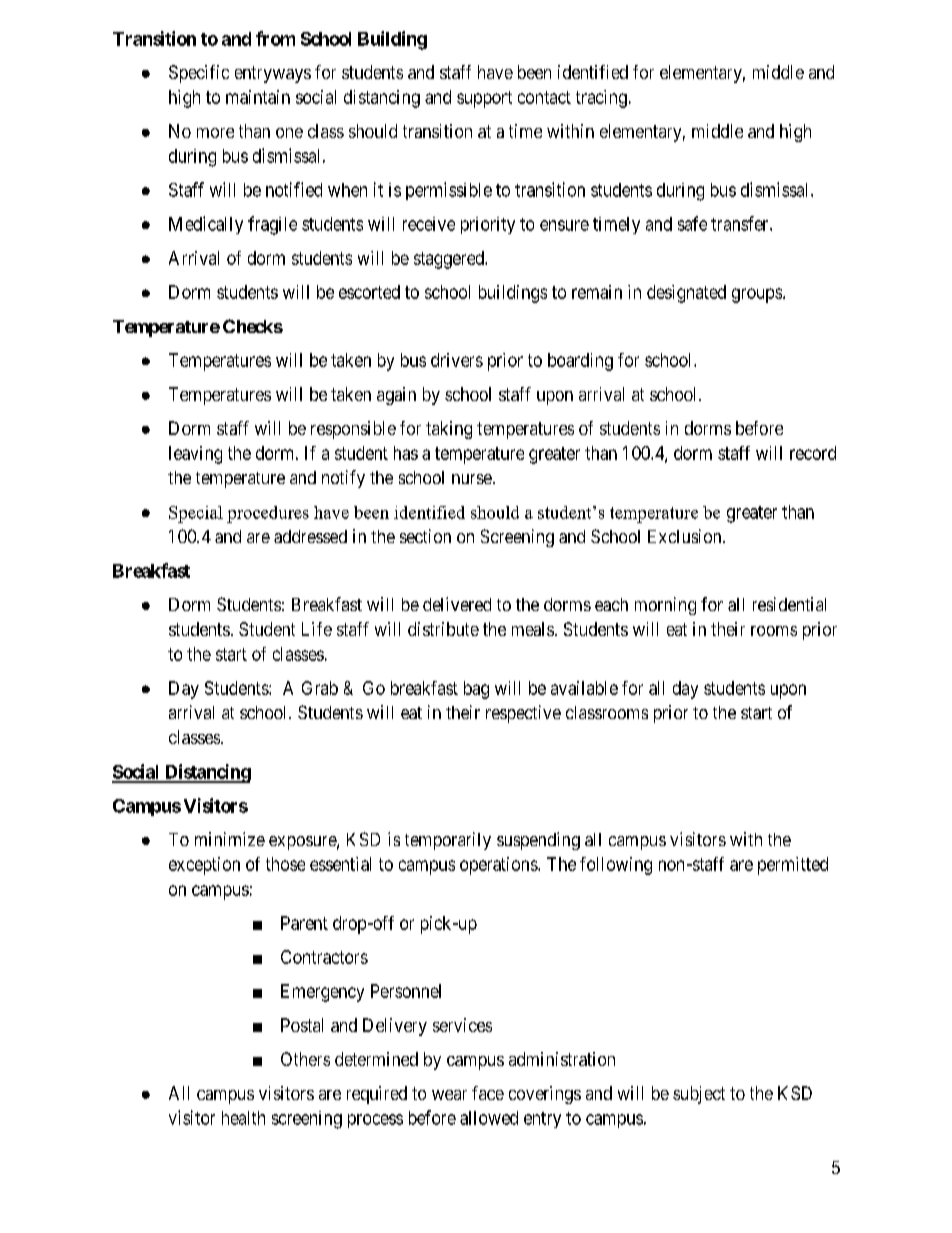 The image size is (952, 1233). Describe the element at coordinates (310, 536) in the image. I see `addressed` at that location.
